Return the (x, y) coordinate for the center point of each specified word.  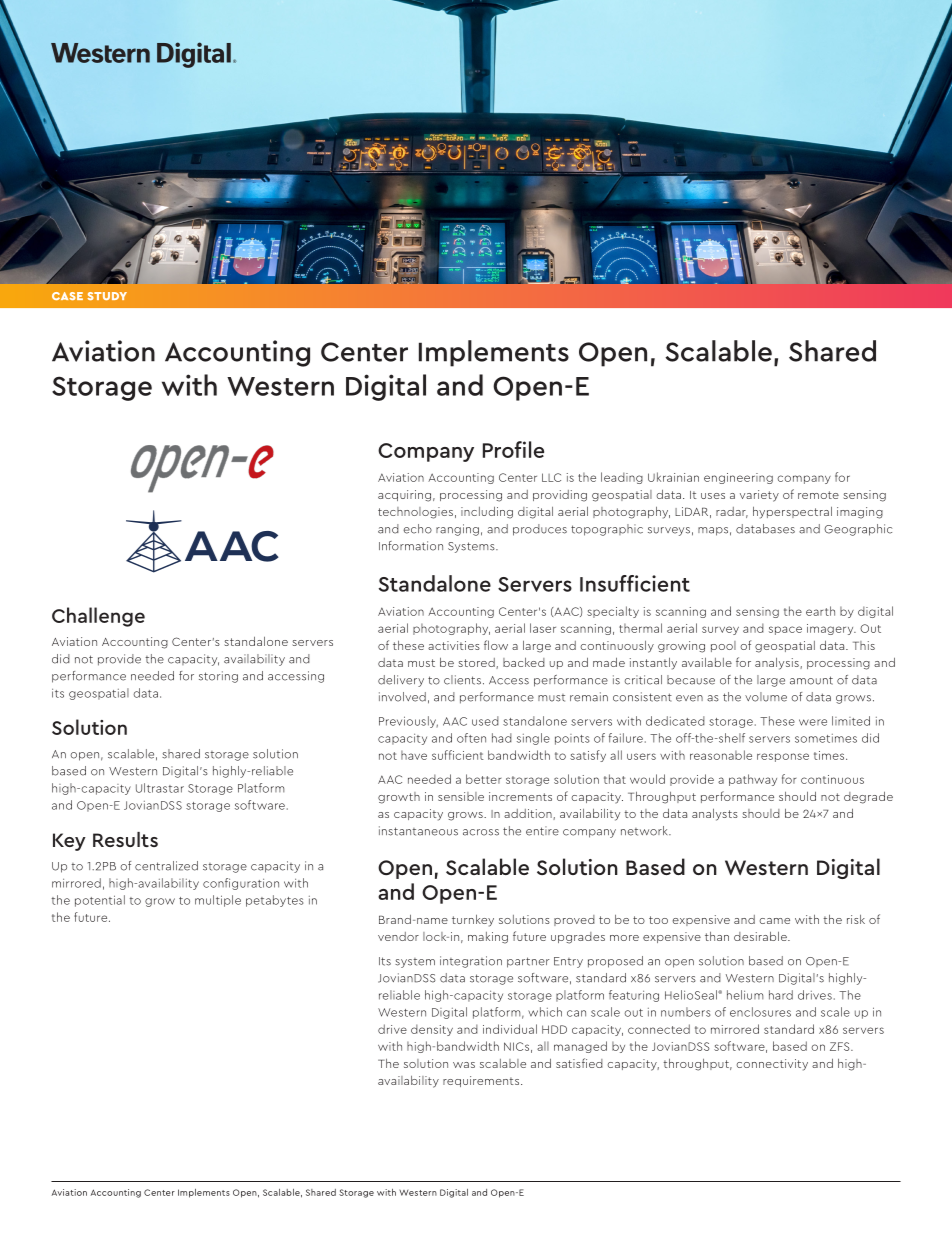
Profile (513, 449)
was (464, 1065)
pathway (753, 780)
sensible (461, 796)
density (432, 1030)
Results (125, 839)
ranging (457, 530)
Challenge (98, 617)
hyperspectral (792, 513)
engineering (738, 478)
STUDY (107, 296)
